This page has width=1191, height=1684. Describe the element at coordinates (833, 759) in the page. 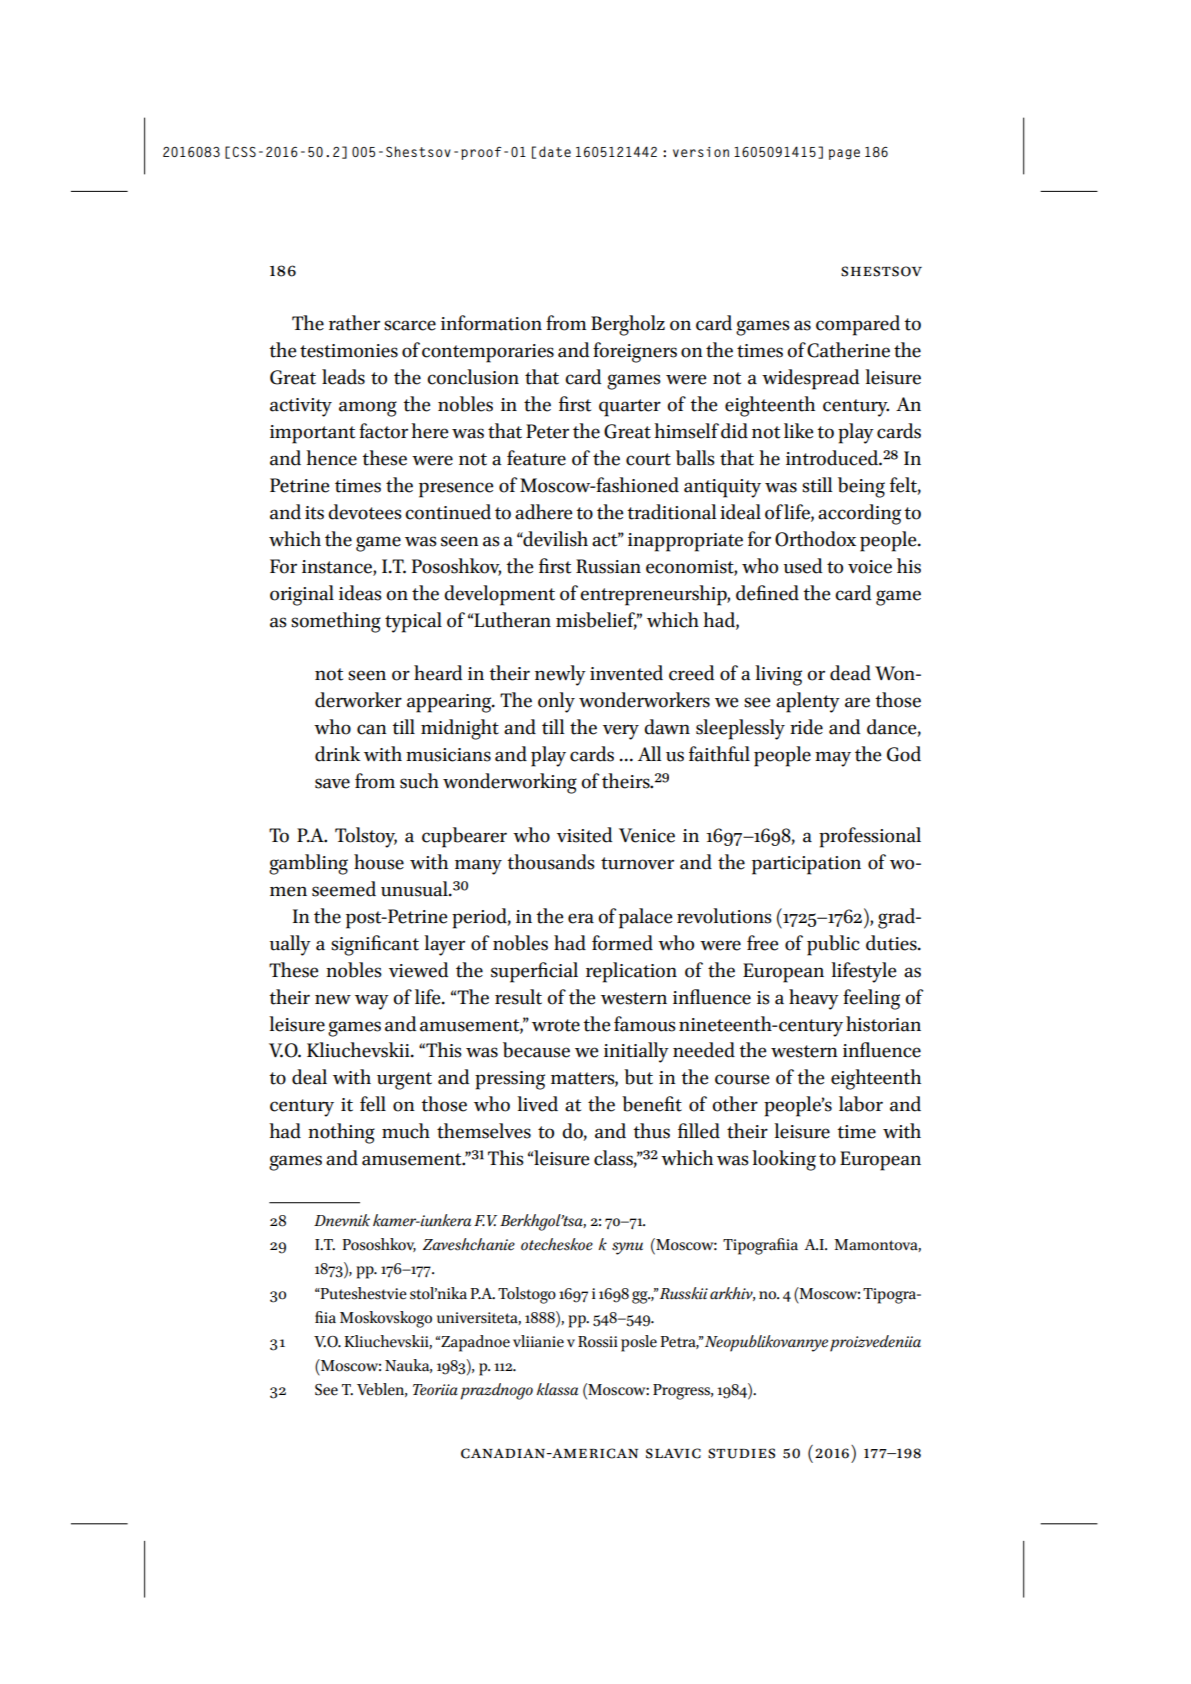

I see `may` at that location.
